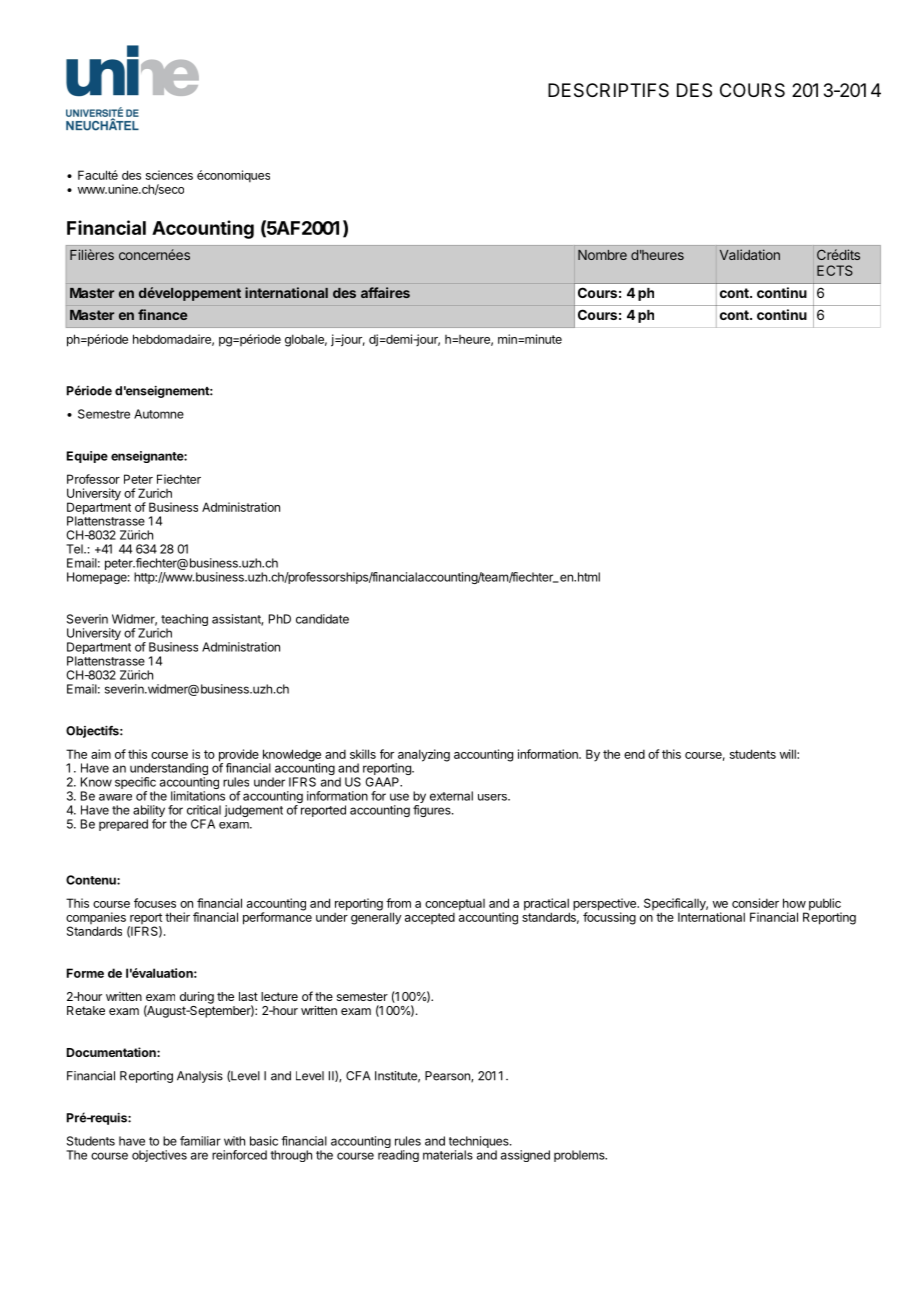 This screenshot has height=1308, width=924. I want to click on figures, so click(433, 811).
